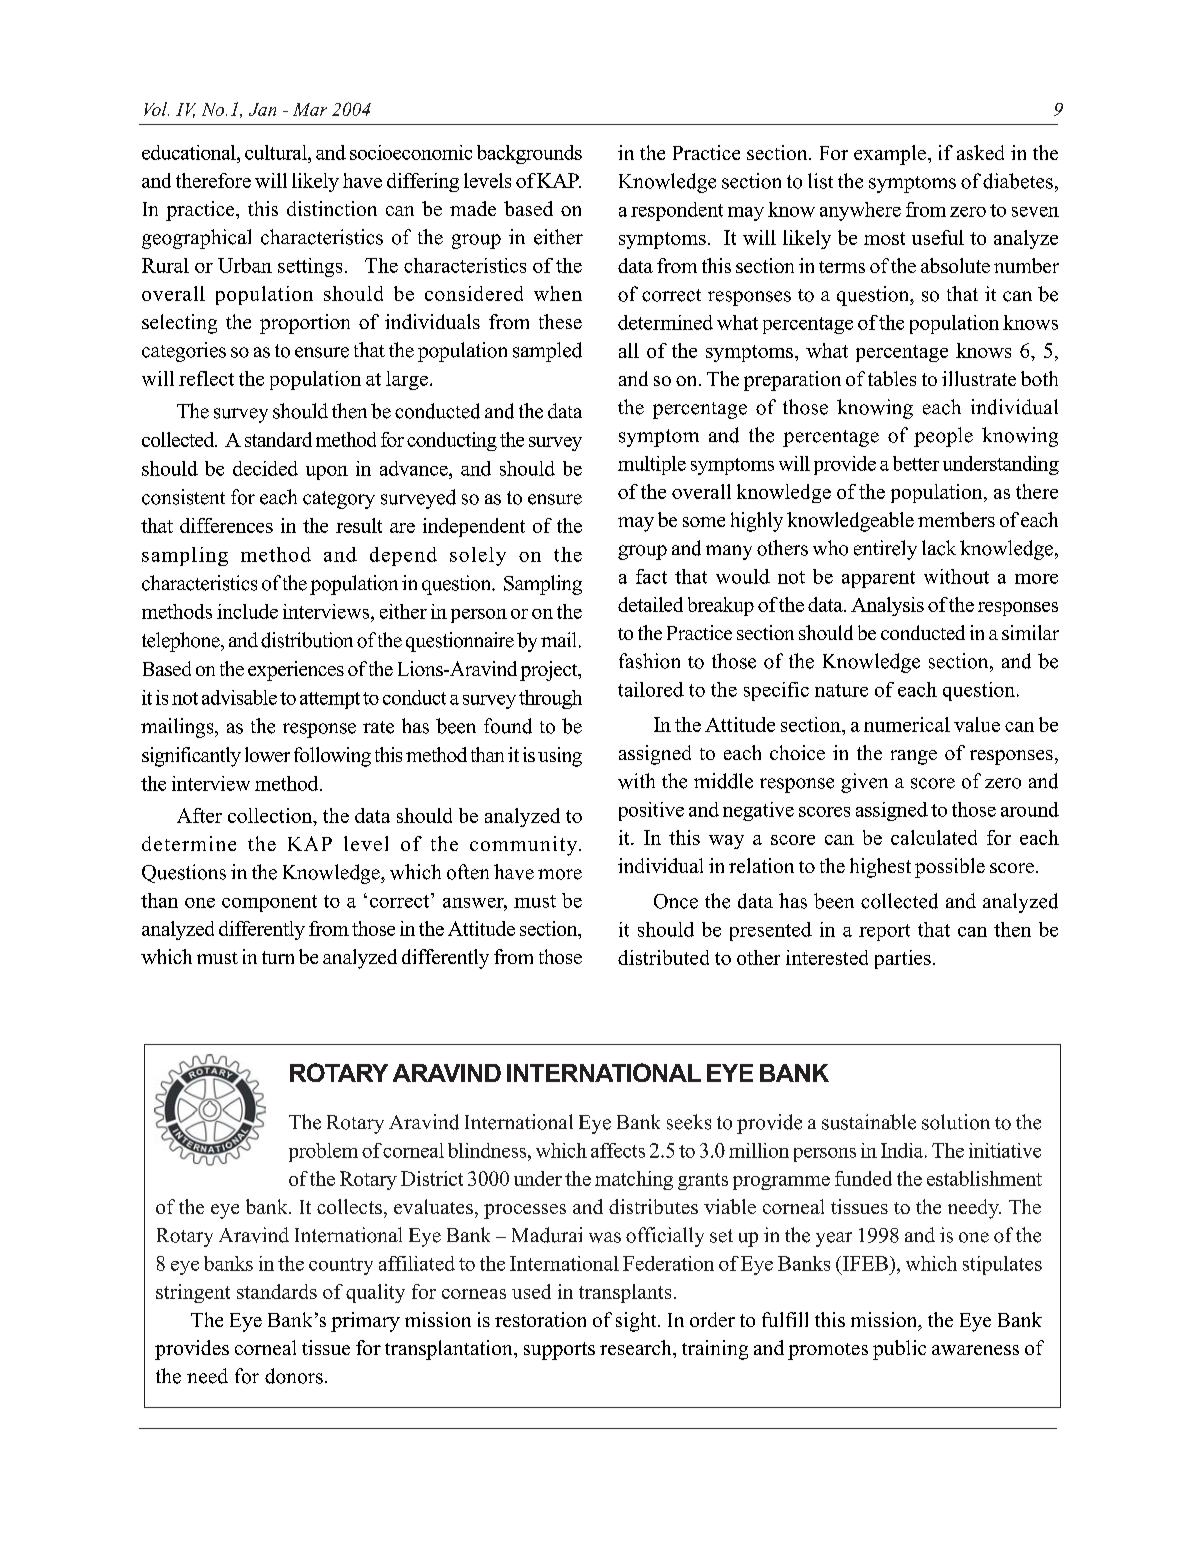  I want to click on research, so click(637, 1347).
